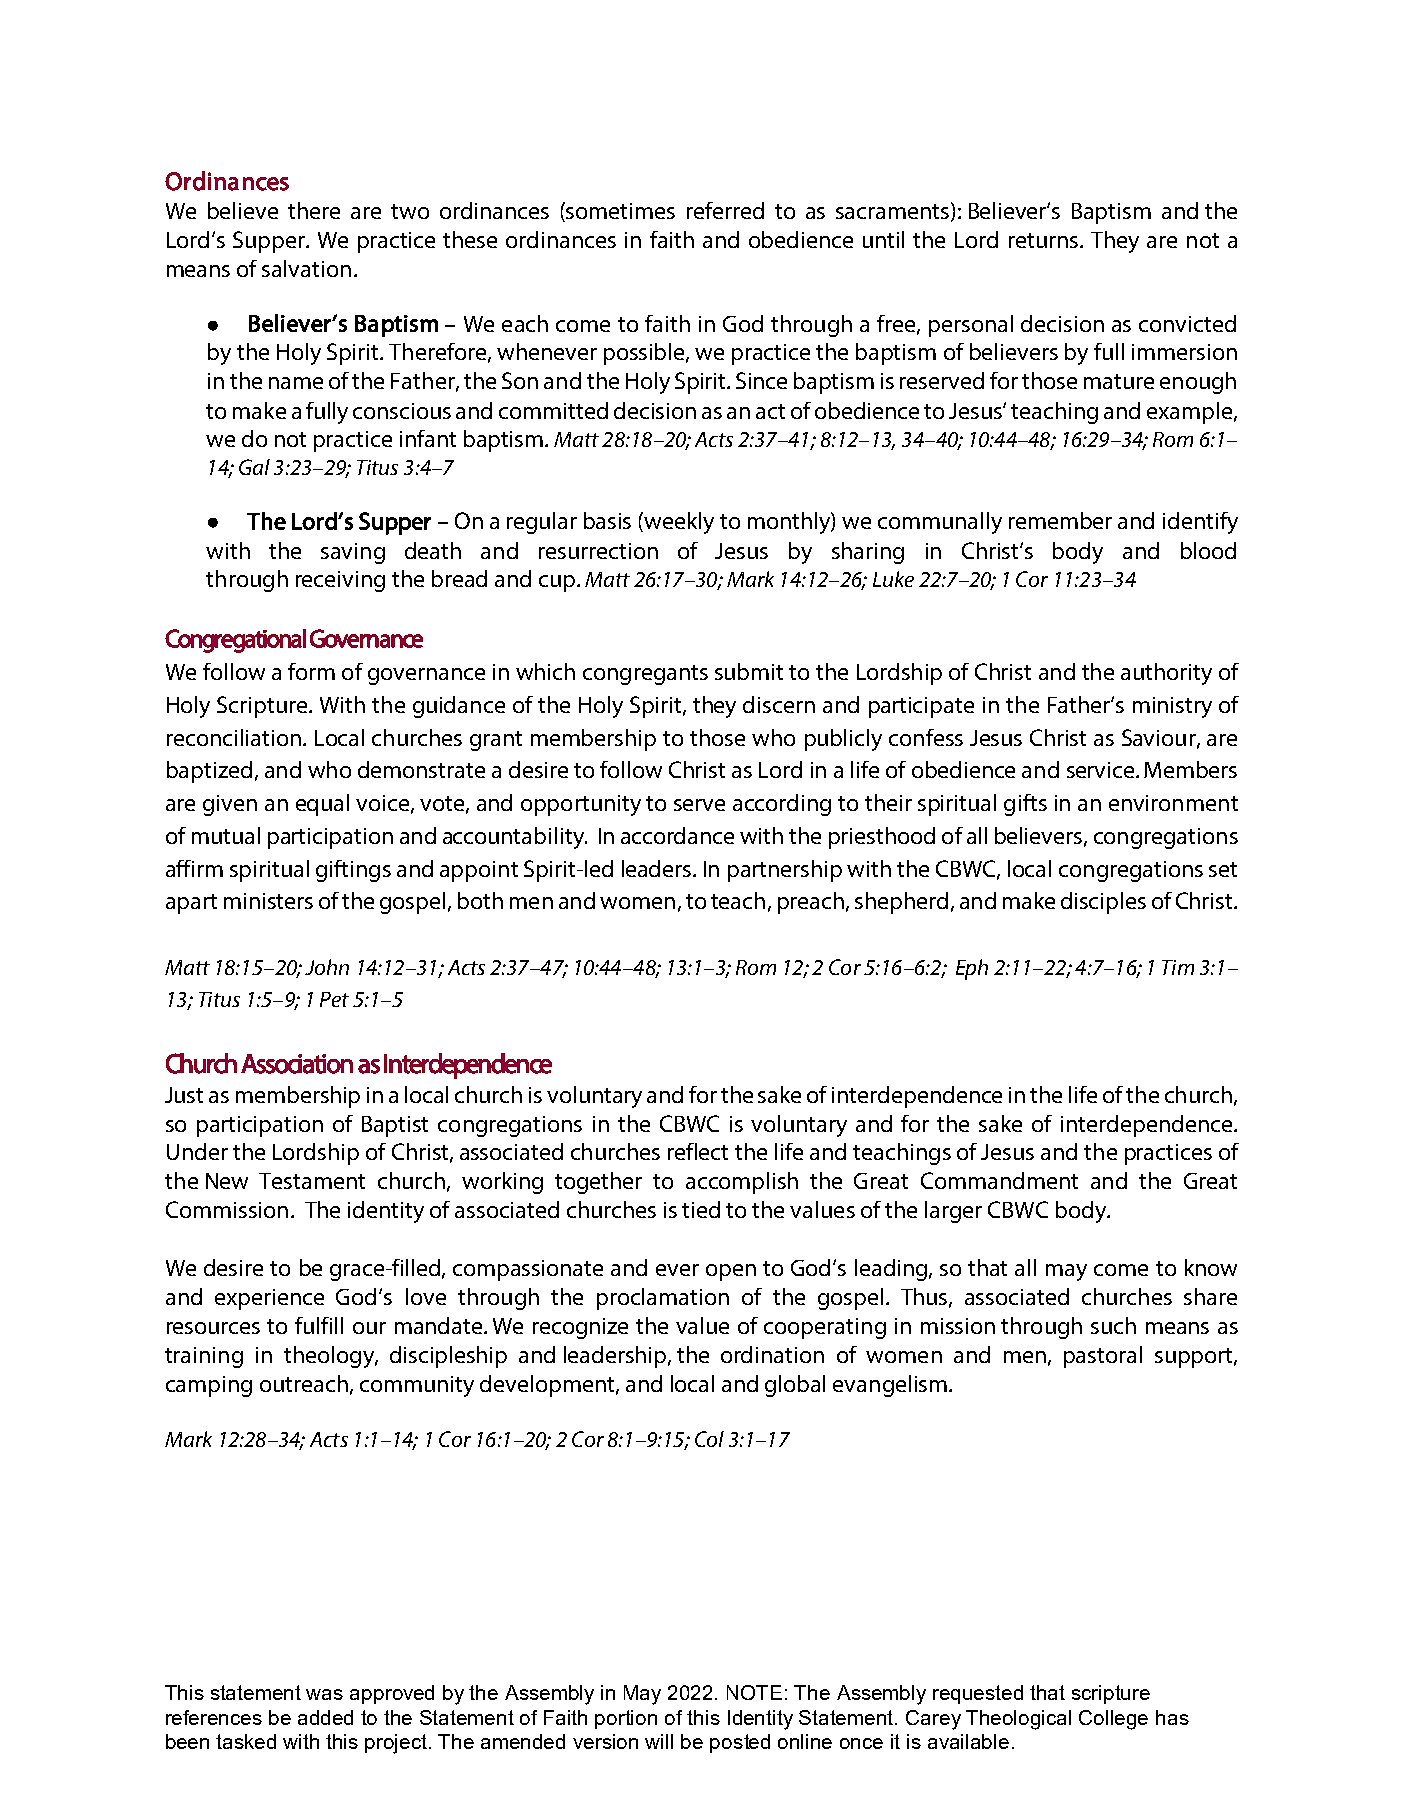 This image has height=1816, width=1403. What do you see at coordinates (1060, 520) in the image?
I see `remember` at bounding box center [1060, 520].
